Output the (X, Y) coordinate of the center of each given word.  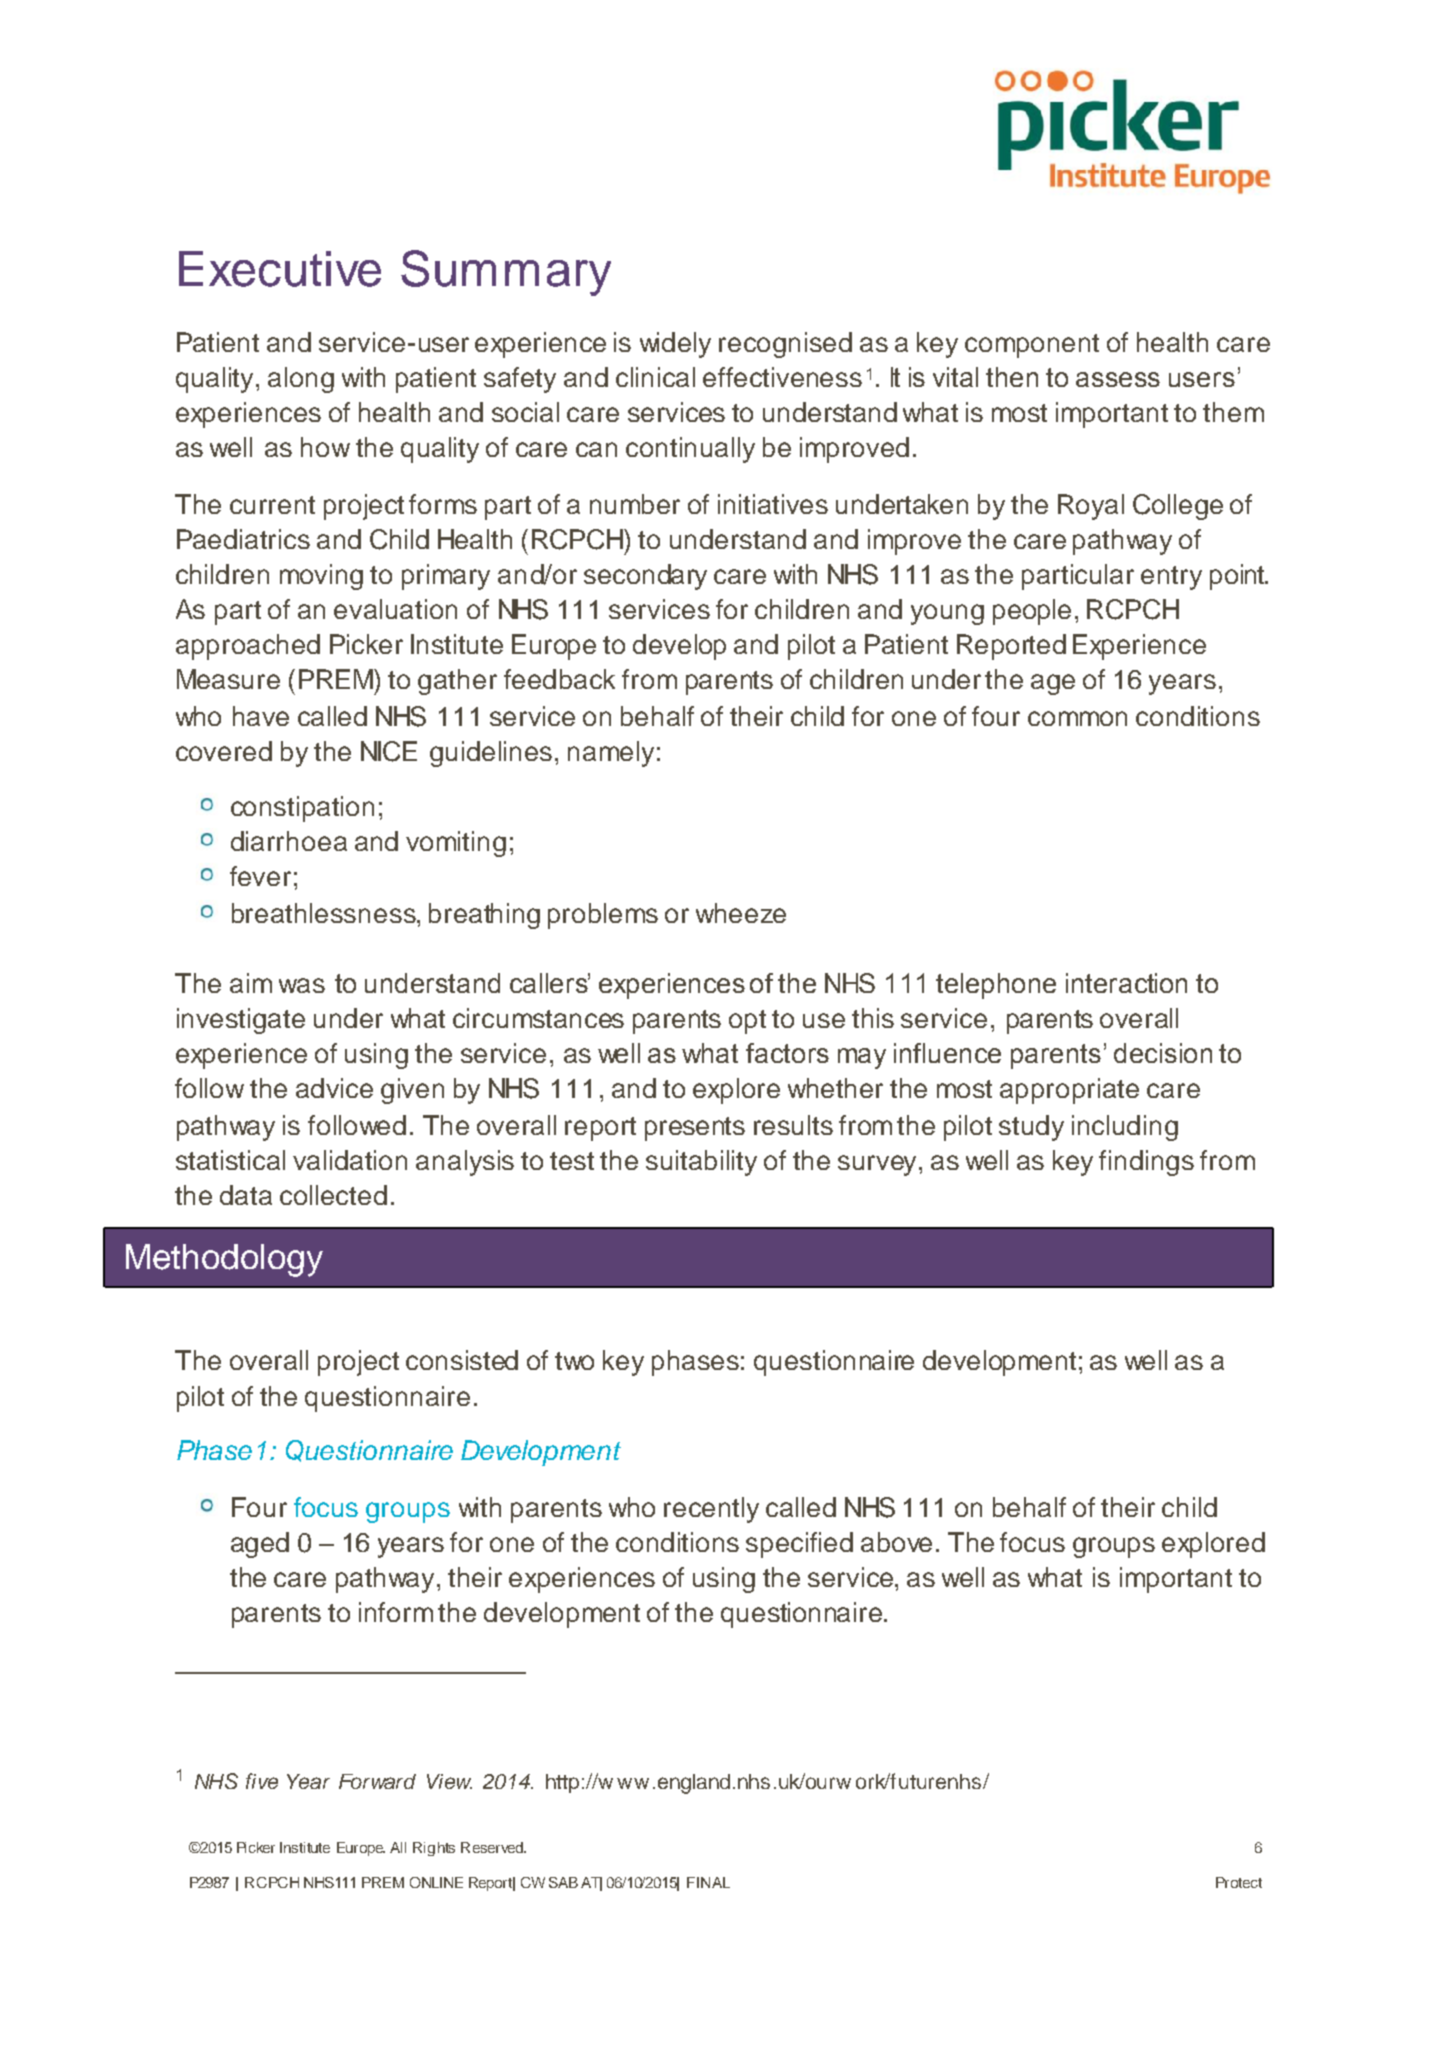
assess (1118, 379)
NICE (389, 751)
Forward (377, 1781)
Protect (1239, 1882)
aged (260, 1545)
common (1077, 718)
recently (711, 1510)
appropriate (1069, 1091)
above (896, 1542)
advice (334, 1088)
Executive (280, 269)
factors (787, 1053)
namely (611, 754)
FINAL (708, 1882)
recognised (785, 345)
